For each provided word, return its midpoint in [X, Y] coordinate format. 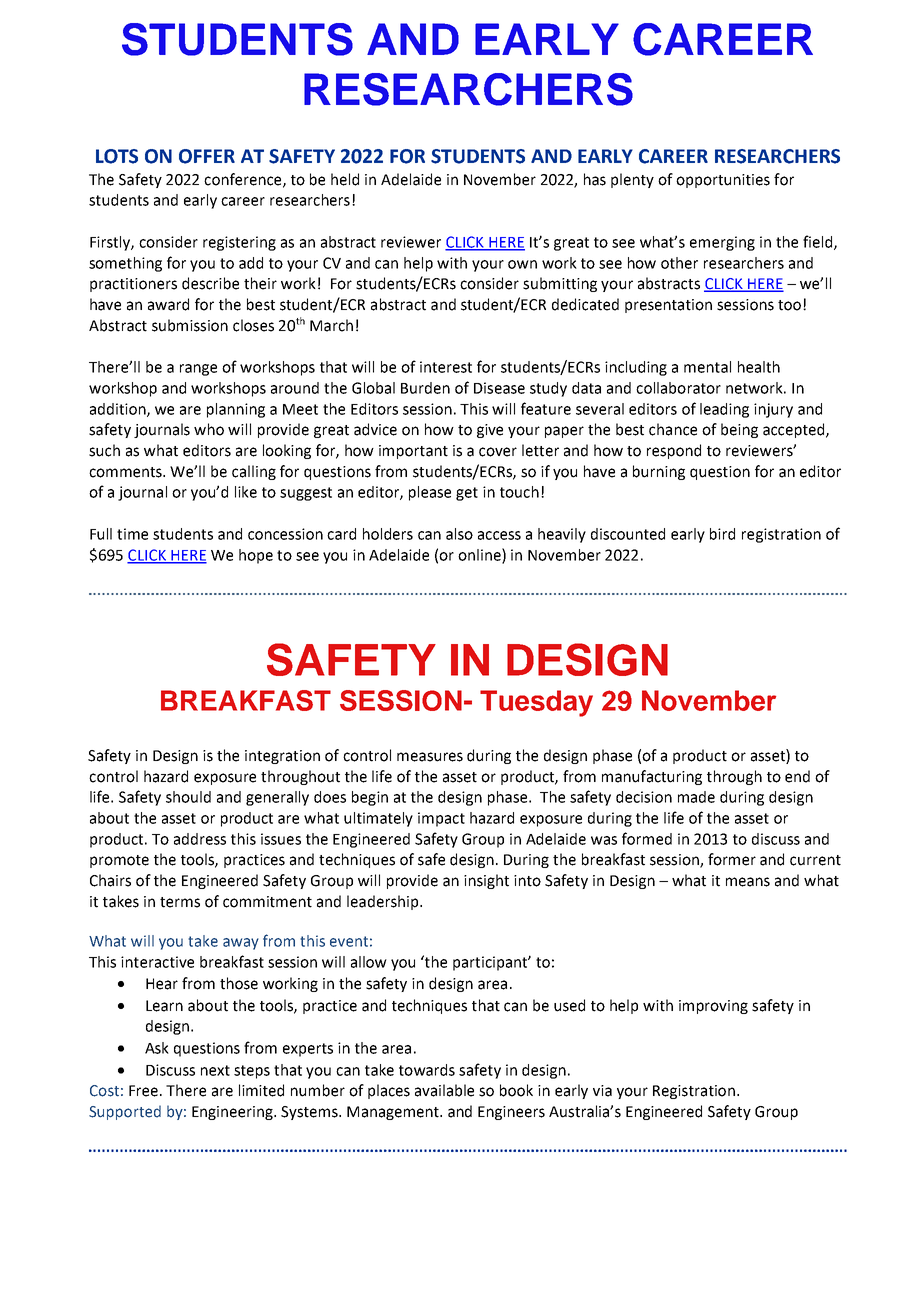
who [209, 429]
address [200, 839]
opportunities [723, 181]
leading [724, 410]
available [444, 1090]
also [459, 534]
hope [256, 556]
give [490, 431]
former [732, 859]
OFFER [207, 156]
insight [486, 881]
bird [722, 534]
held [345, 179]
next [215, 1070]
